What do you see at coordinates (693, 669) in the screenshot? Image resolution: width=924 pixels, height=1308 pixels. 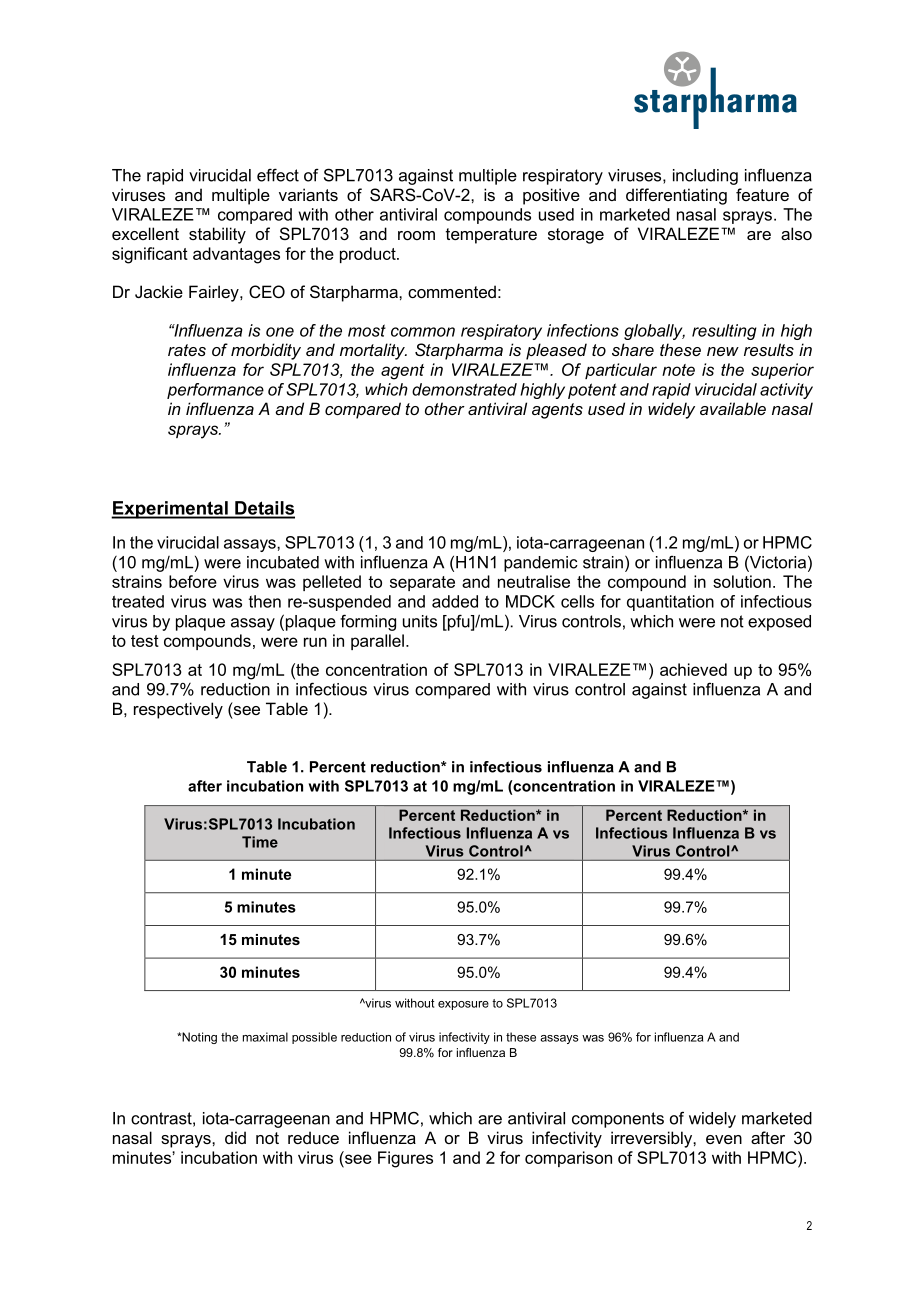 I see `achieved` at bounding box center [693, 669].
